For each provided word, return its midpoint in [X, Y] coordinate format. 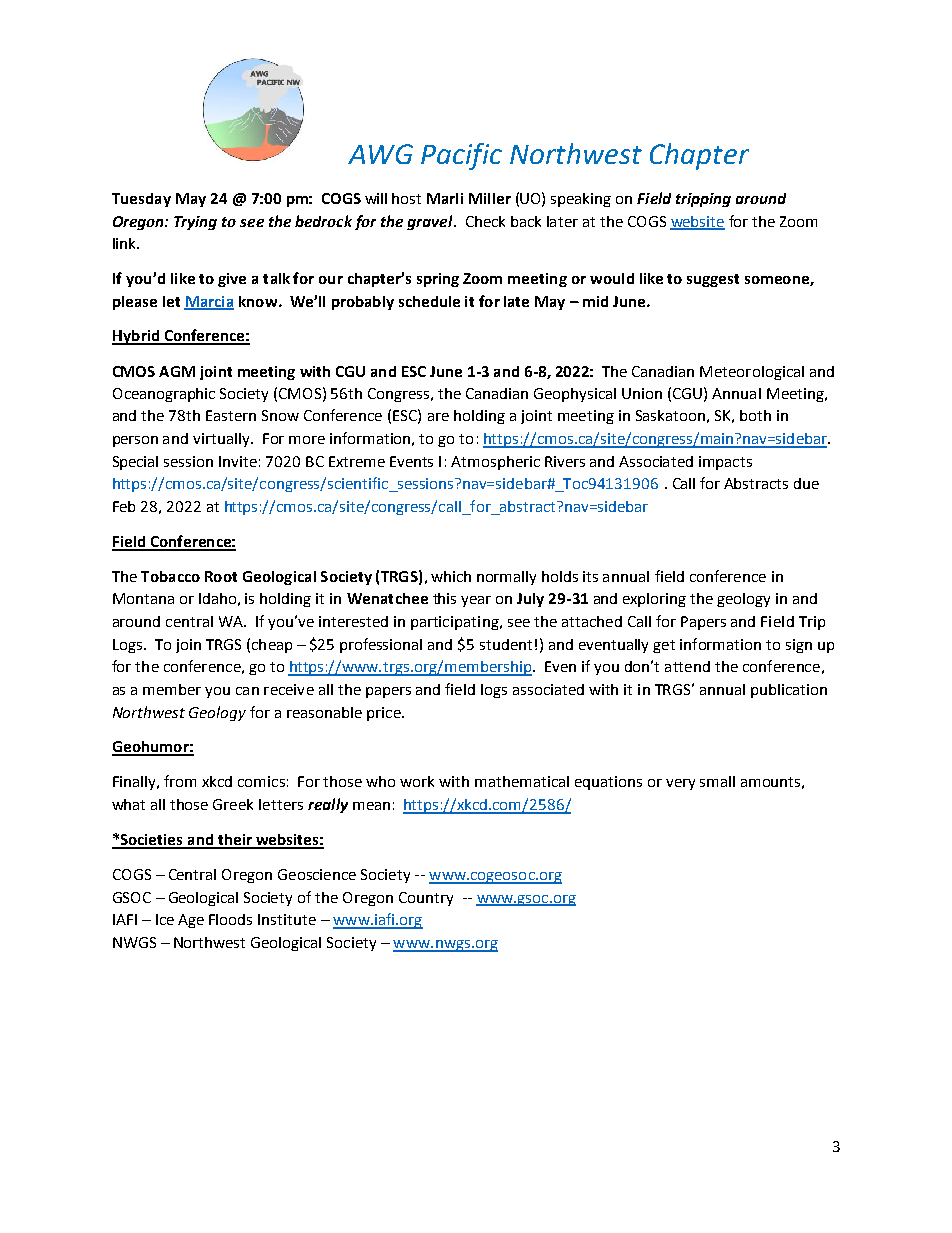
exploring [654, 600]
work [417, 781]
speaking [581, 200]
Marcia [209, 302]
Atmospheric [495, 463]
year [476, 601]
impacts [725, 463]
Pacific [461, 156]
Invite [238, 461]
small [717, 781]
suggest [713, 280]
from [180, 781]
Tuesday [141, 200]
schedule [429, 301]
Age [191, 921]
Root [221, 576]
